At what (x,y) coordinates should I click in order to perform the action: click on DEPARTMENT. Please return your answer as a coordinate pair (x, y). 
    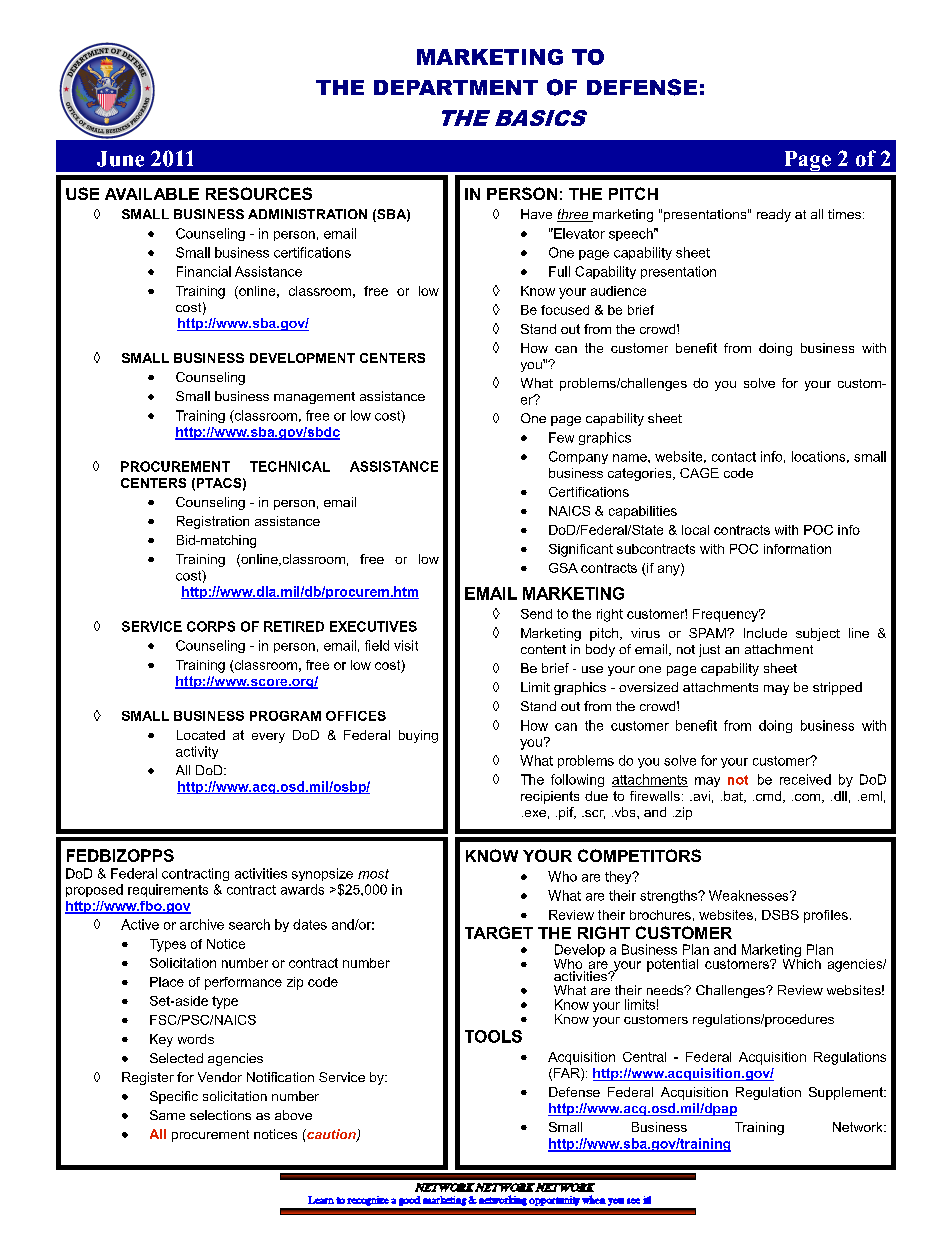
    Looking at the image, I should click on (456, 87).
